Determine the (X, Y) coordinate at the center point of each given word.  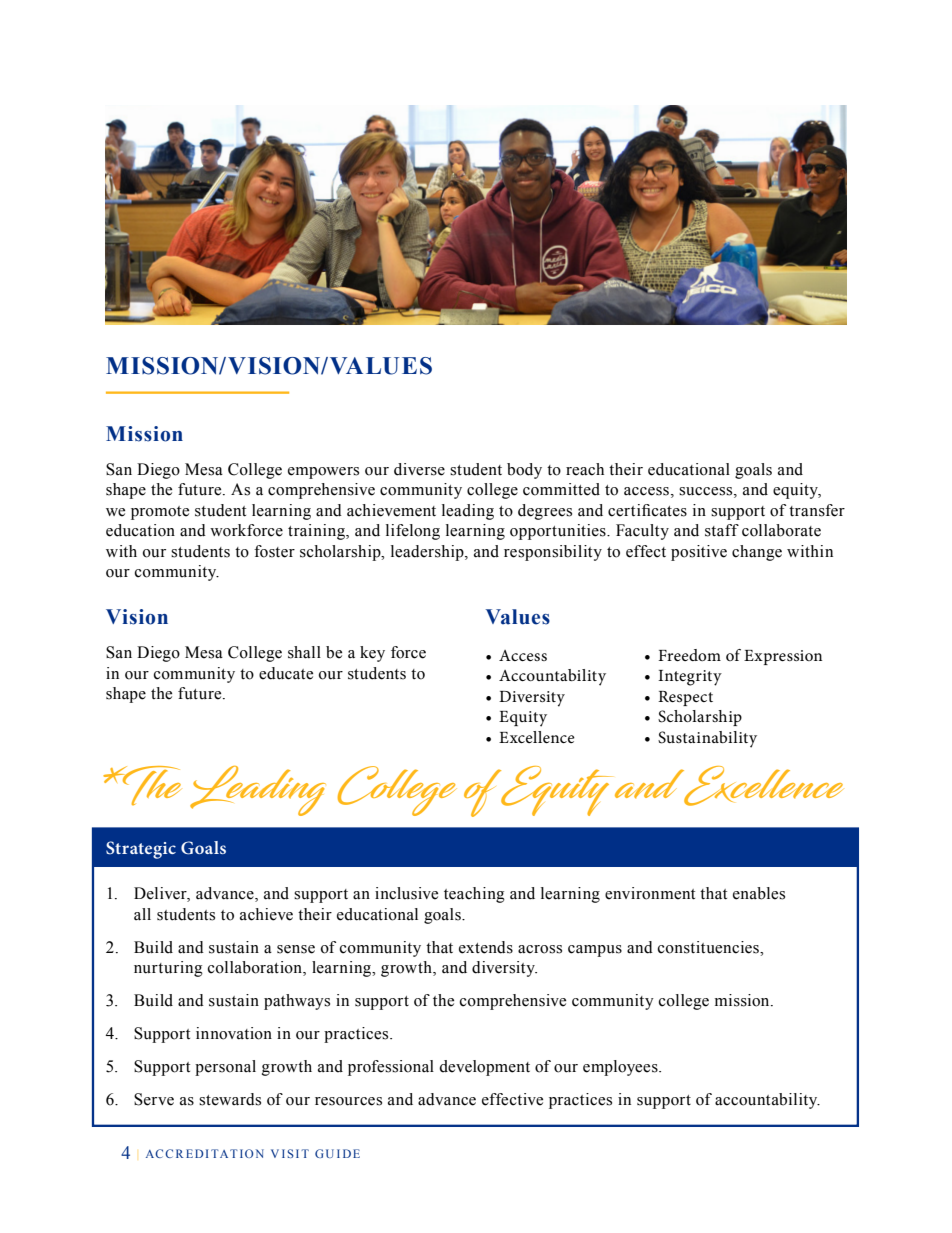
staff (722, 530)
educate (286, 673)
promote (160, 513)
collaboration (256, 968)
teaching (474, 895)
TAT (224, 1153)
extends (486, 947)
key (372, 654)
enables (759, 893)
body (524, 471)
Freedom (689, 655)
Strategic (141, 850)
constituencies (709, 947)
